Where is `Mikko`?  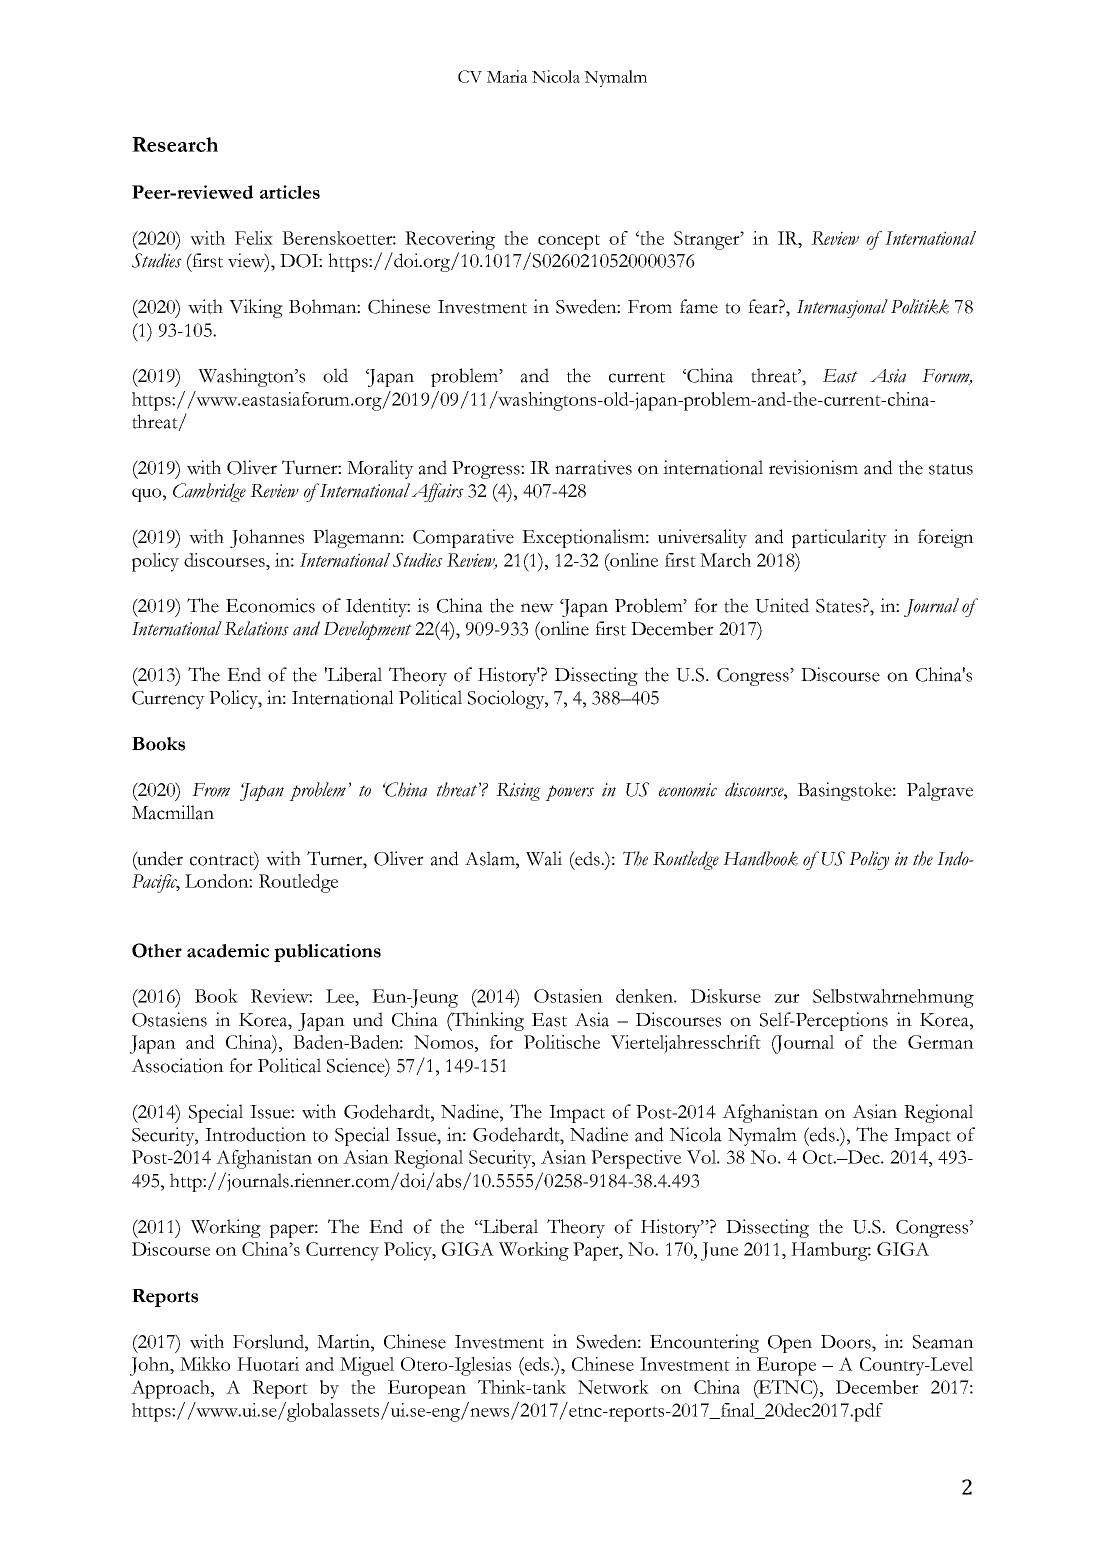
Mikko is located at coordinates (205, 1364).
